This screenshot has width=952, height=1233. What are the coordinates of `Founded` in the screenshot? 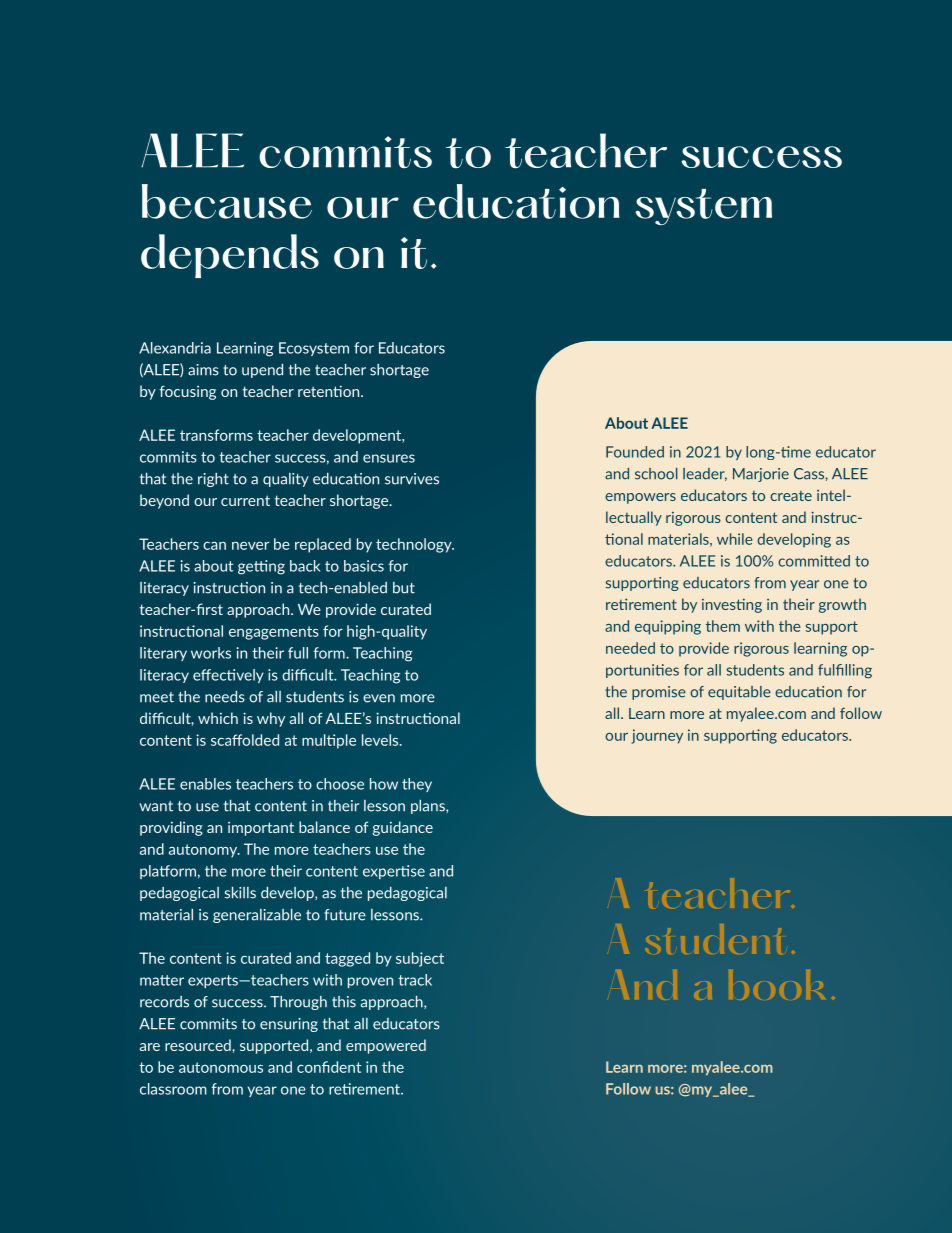 It's located at (635, 452).
